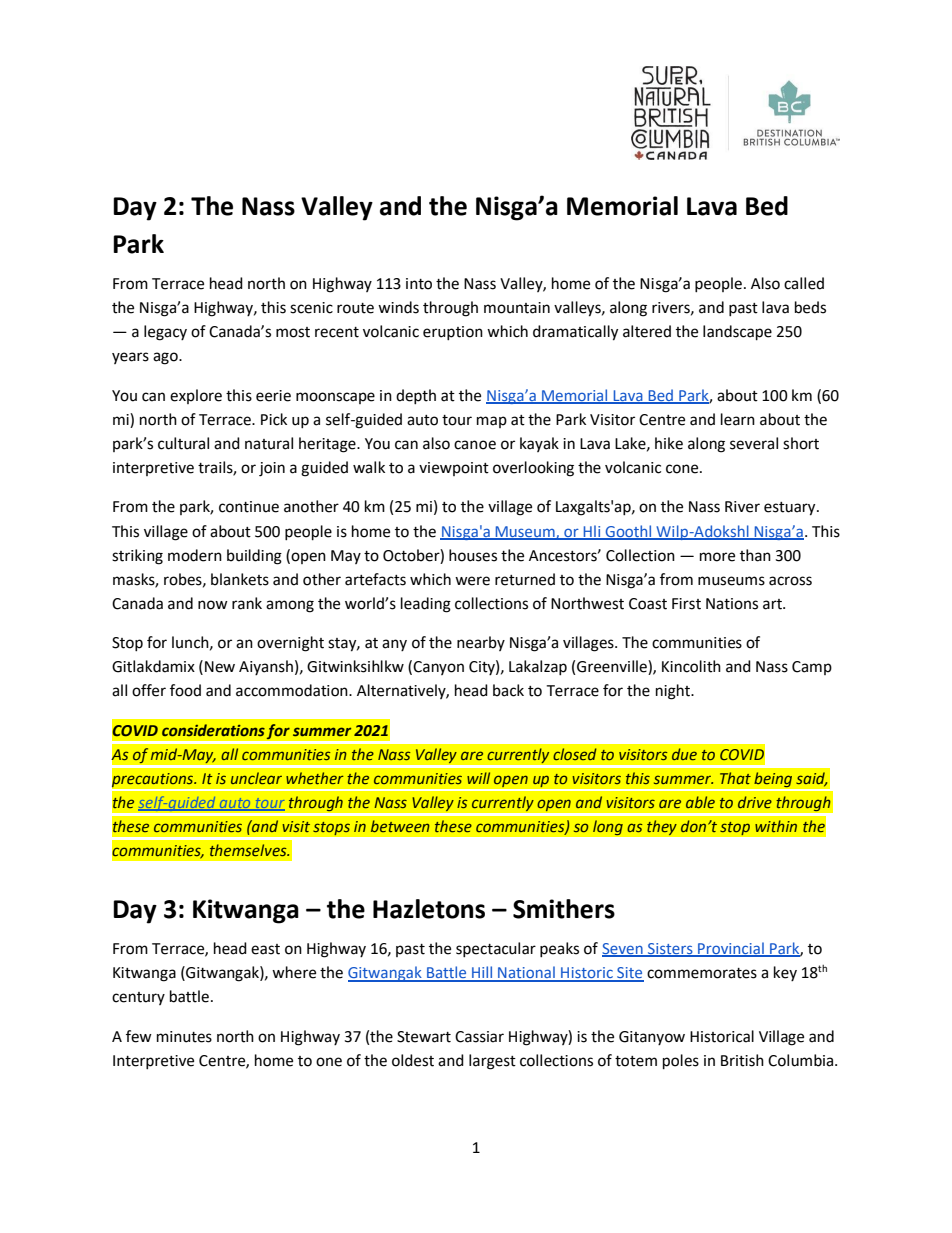 This screenshot has height=1233, width=952. What do you see at coordinates (508, 690) in the screenshot?
I see `back` at bounding box center [508, 690].
